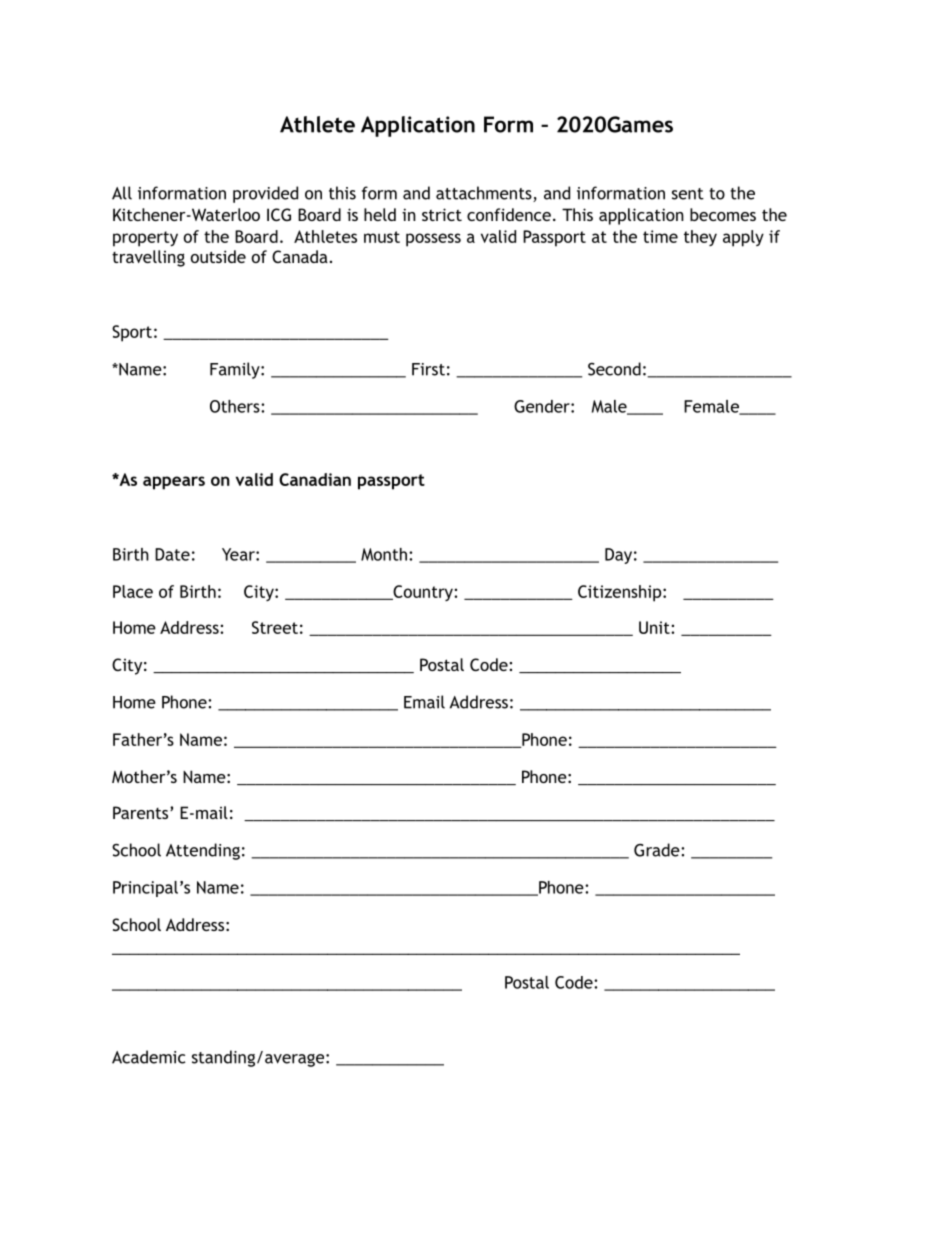  What do you see at coordinates (149, 1057) in the document?
I see `Academic` at bounding box center [149, 1057].
